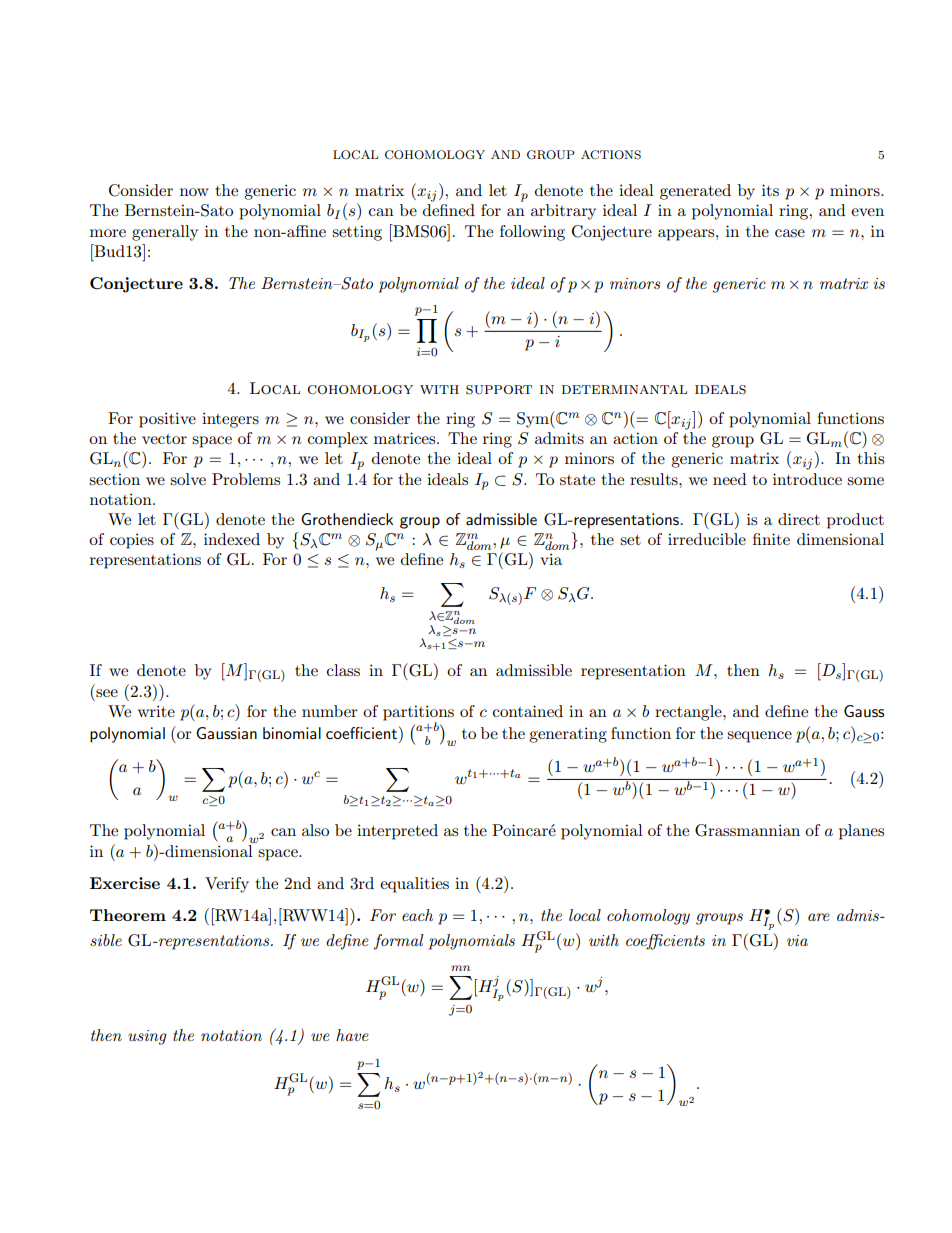  What do you see at coordinates (790, 233) in the screenshot?
I see `case` at bounding box center [790, 233].
